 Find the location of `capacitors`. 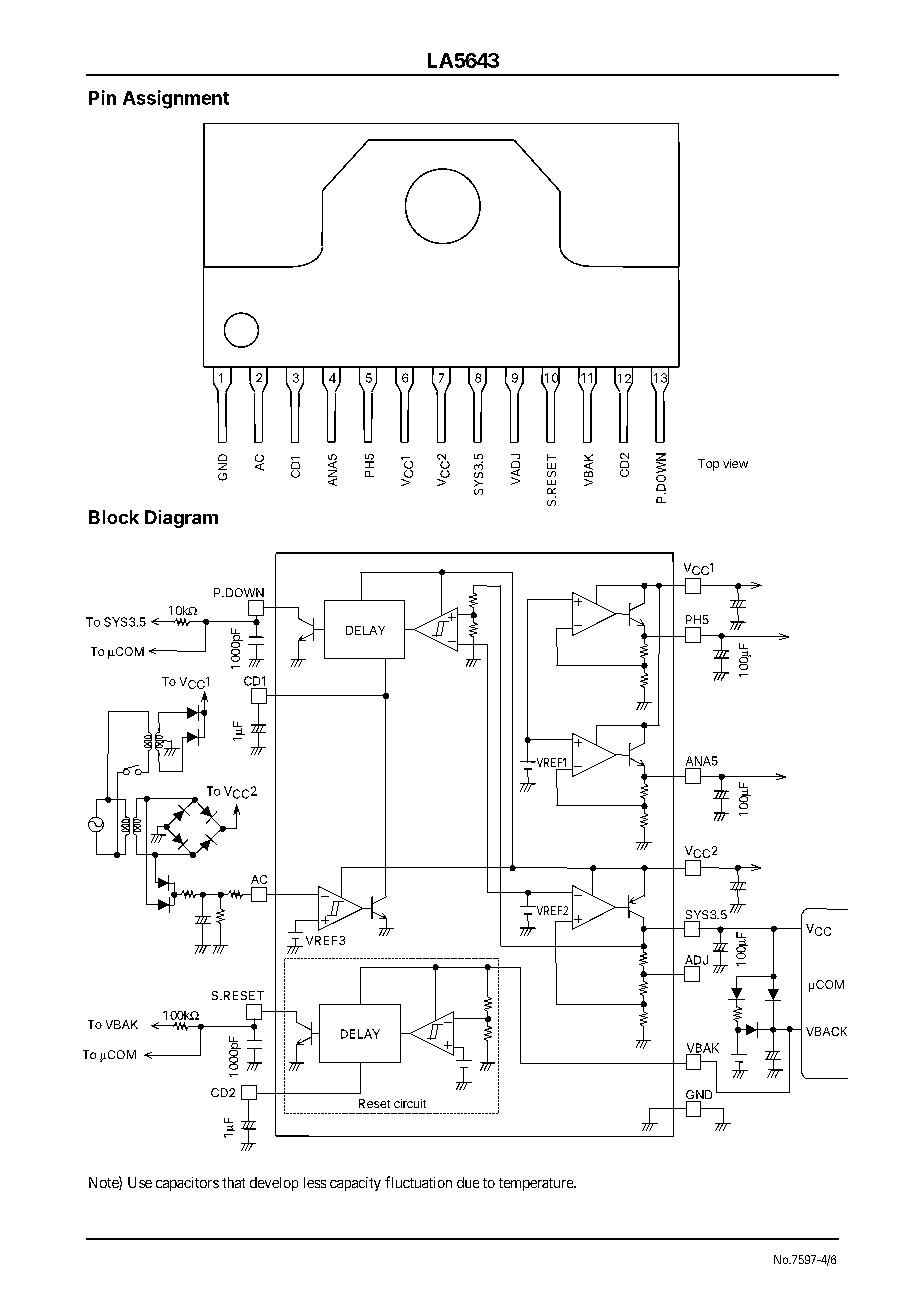

capacitors is located at coordinates (187, 1184).
